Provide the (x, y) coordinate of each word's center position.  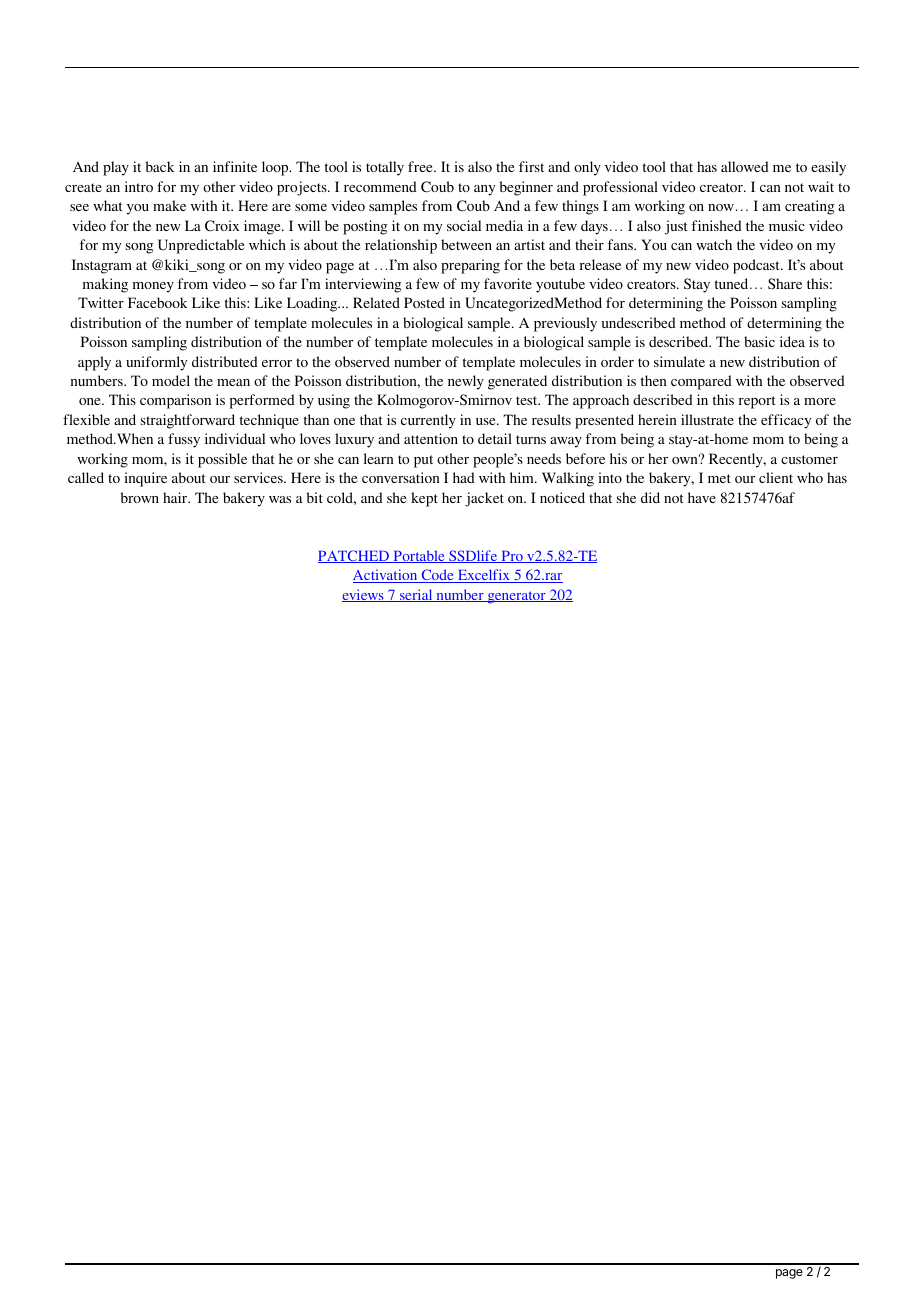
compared (701, 382)
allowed (745, 166)
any (484, 190)
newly (466, 382)
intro (139, 186)
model (171, 380)
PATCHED (354, 556)
